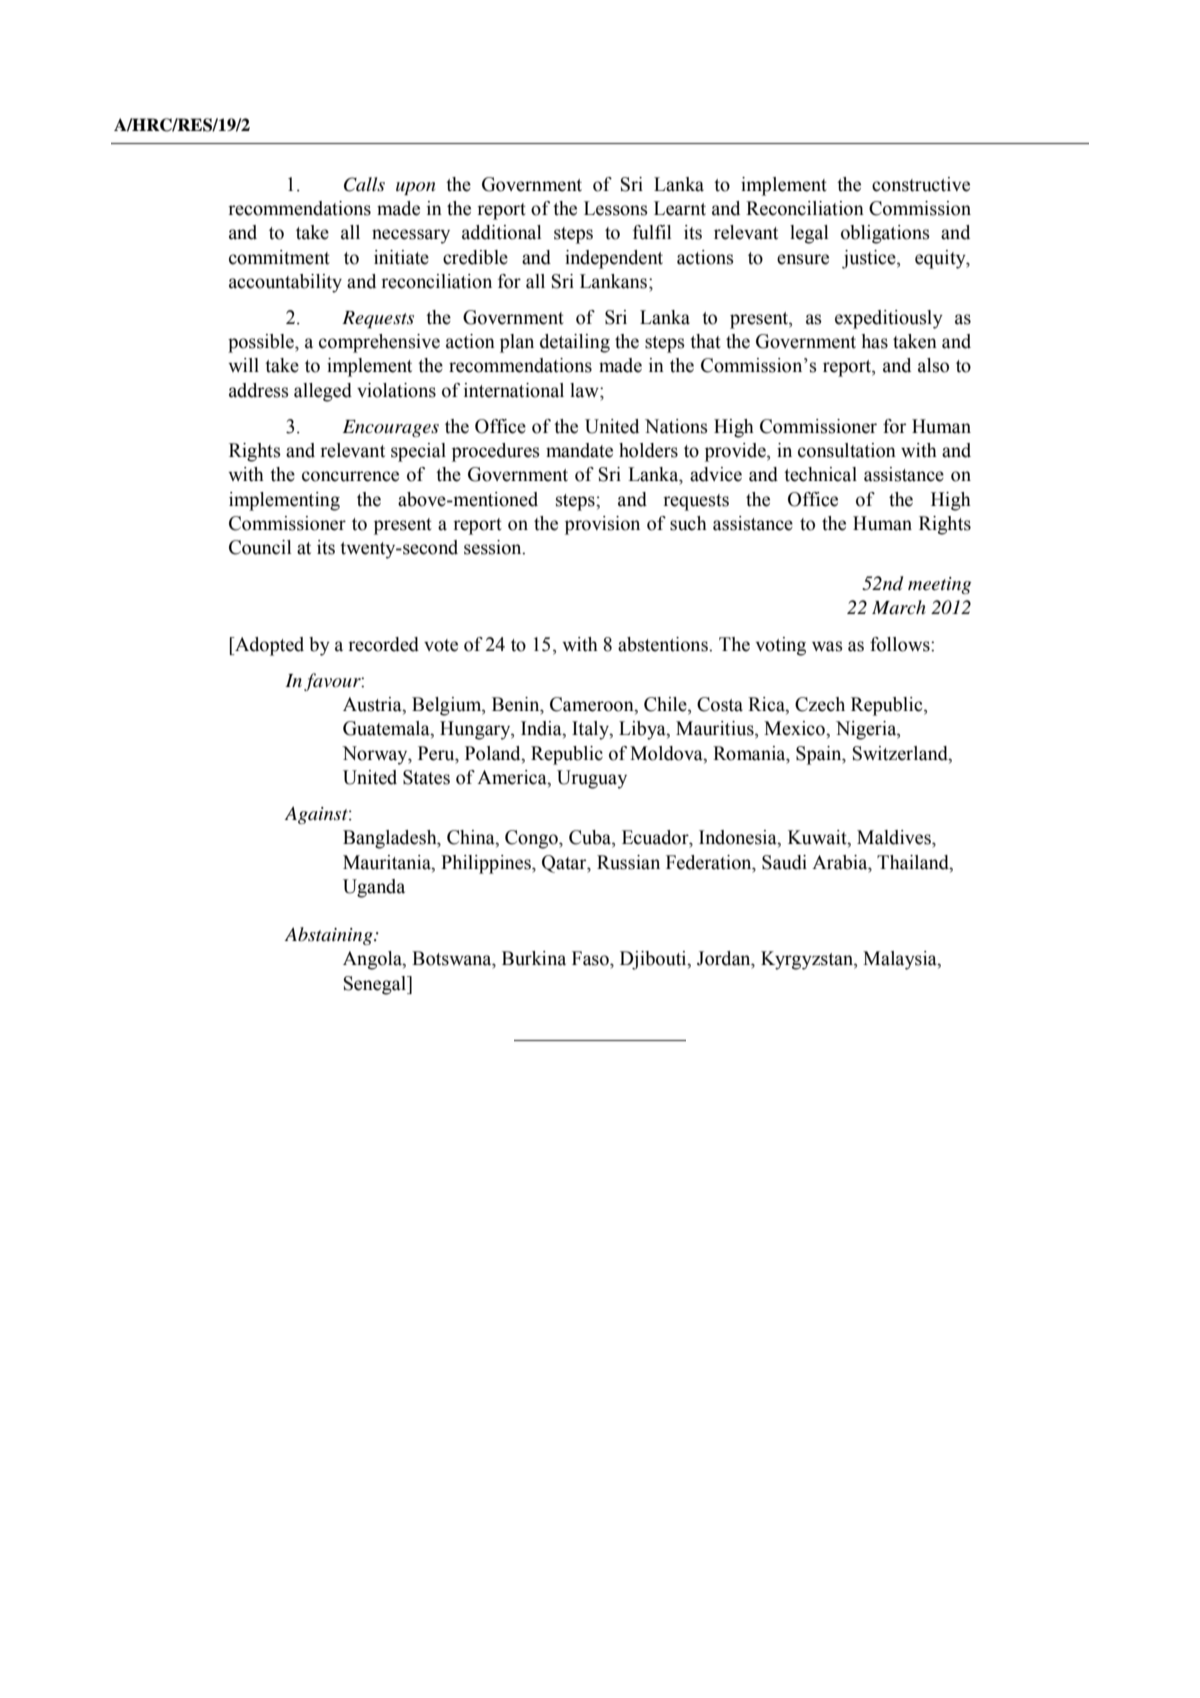 This screenshot has width=1200, height=1698. I want to click on Uruguay, so click(592, 779).
